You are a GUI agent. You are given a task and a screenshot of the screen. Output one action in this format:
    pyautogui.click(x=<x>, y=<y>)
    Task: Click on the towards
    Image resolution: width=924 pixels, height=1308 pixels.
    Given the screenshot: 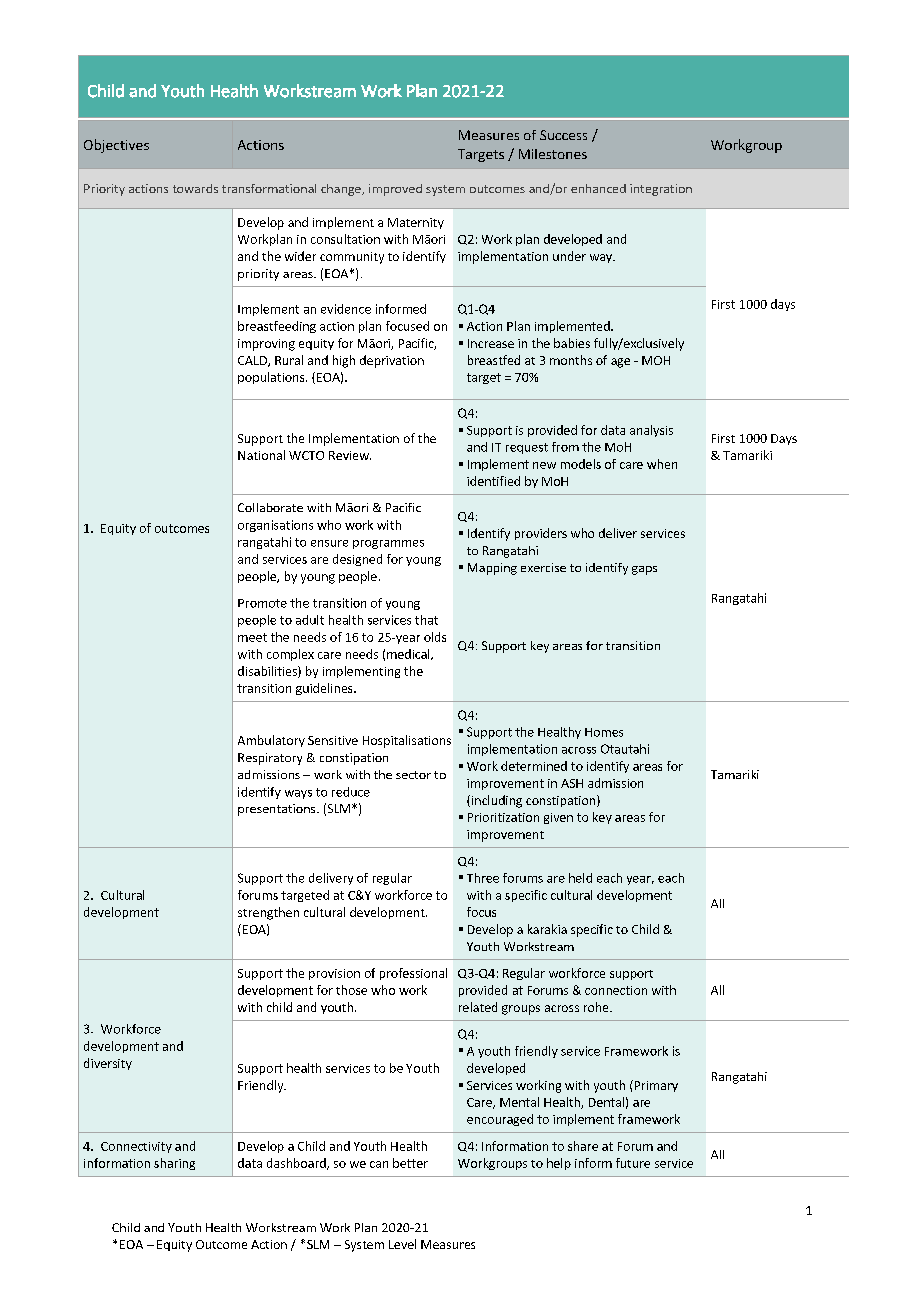 What is the action you would take?
    pyautogui.click(x=195, y=188)
